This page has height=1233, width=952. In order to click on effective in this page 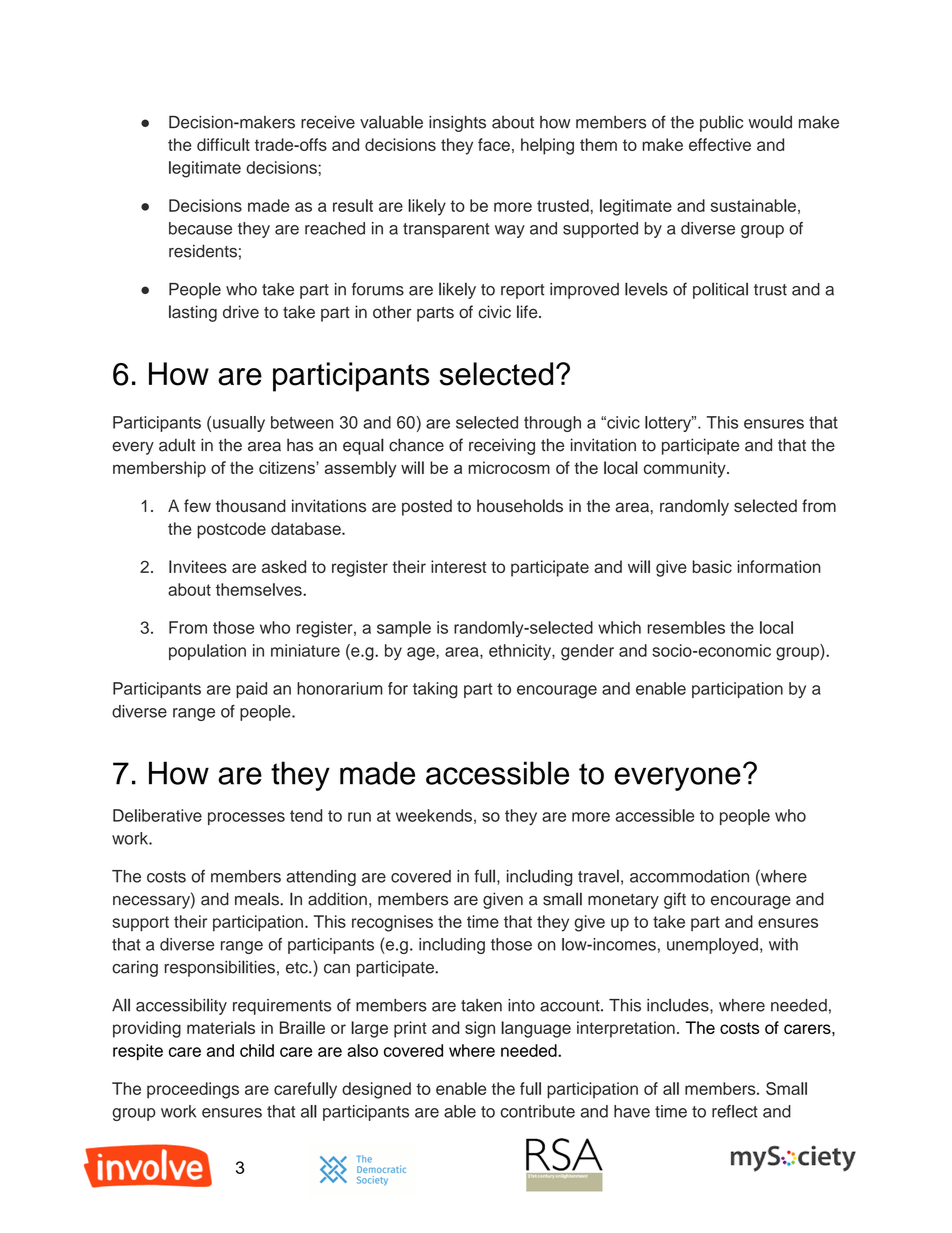, I will do `click(720, 144)`.
